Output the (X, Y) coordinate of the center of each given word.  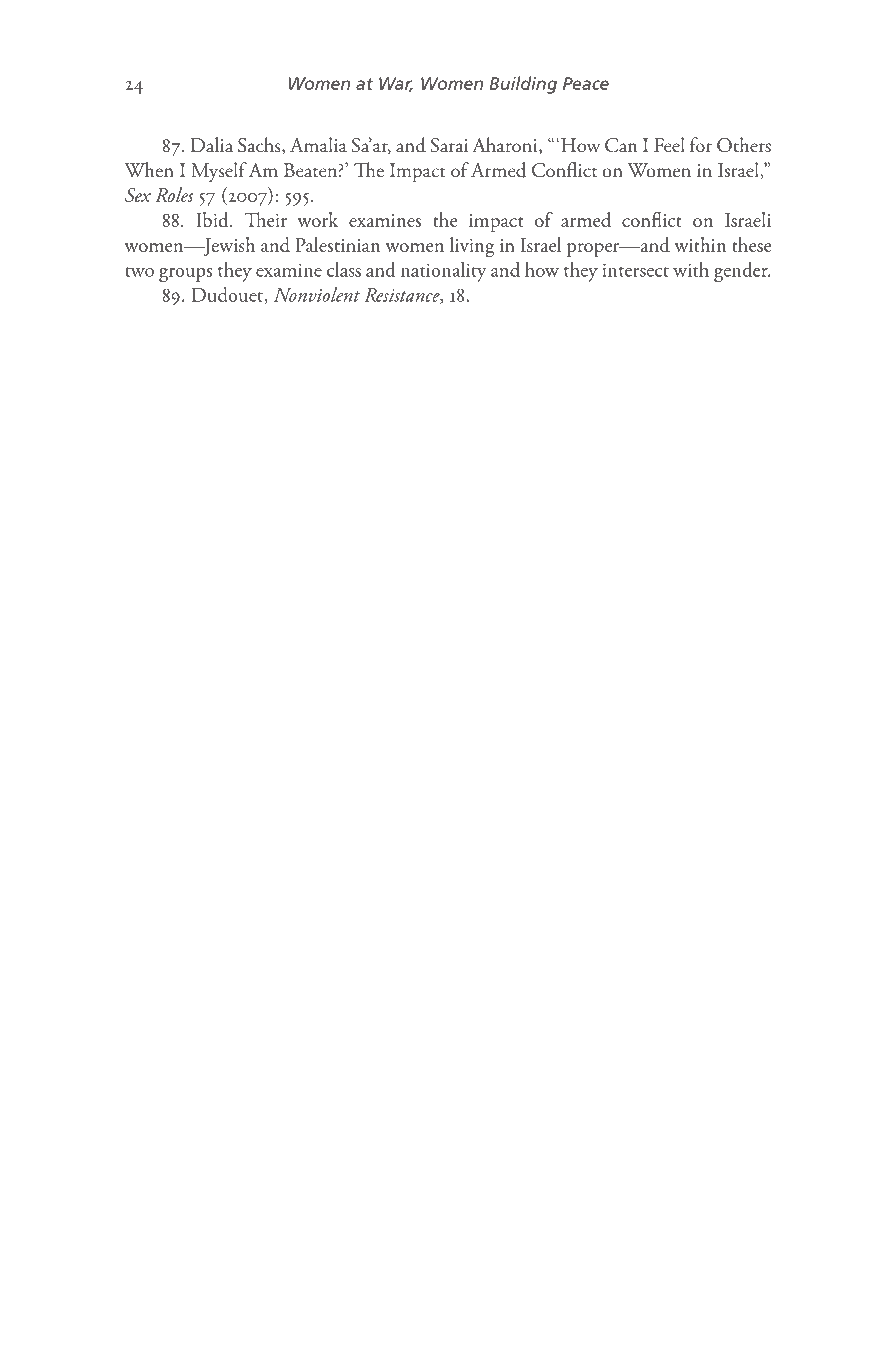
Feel (669, 145)
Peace (586, 83)
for (701, 145)
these (752, 244)
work (317, 219)
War (396, 84)
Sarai (449, 145)
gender (742, 272)
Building (523, 85)
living (472, 247)
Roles (174, 194)
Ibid (213, 219)
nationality (443, 272)
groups (185, 275)
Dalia (212, 145)
